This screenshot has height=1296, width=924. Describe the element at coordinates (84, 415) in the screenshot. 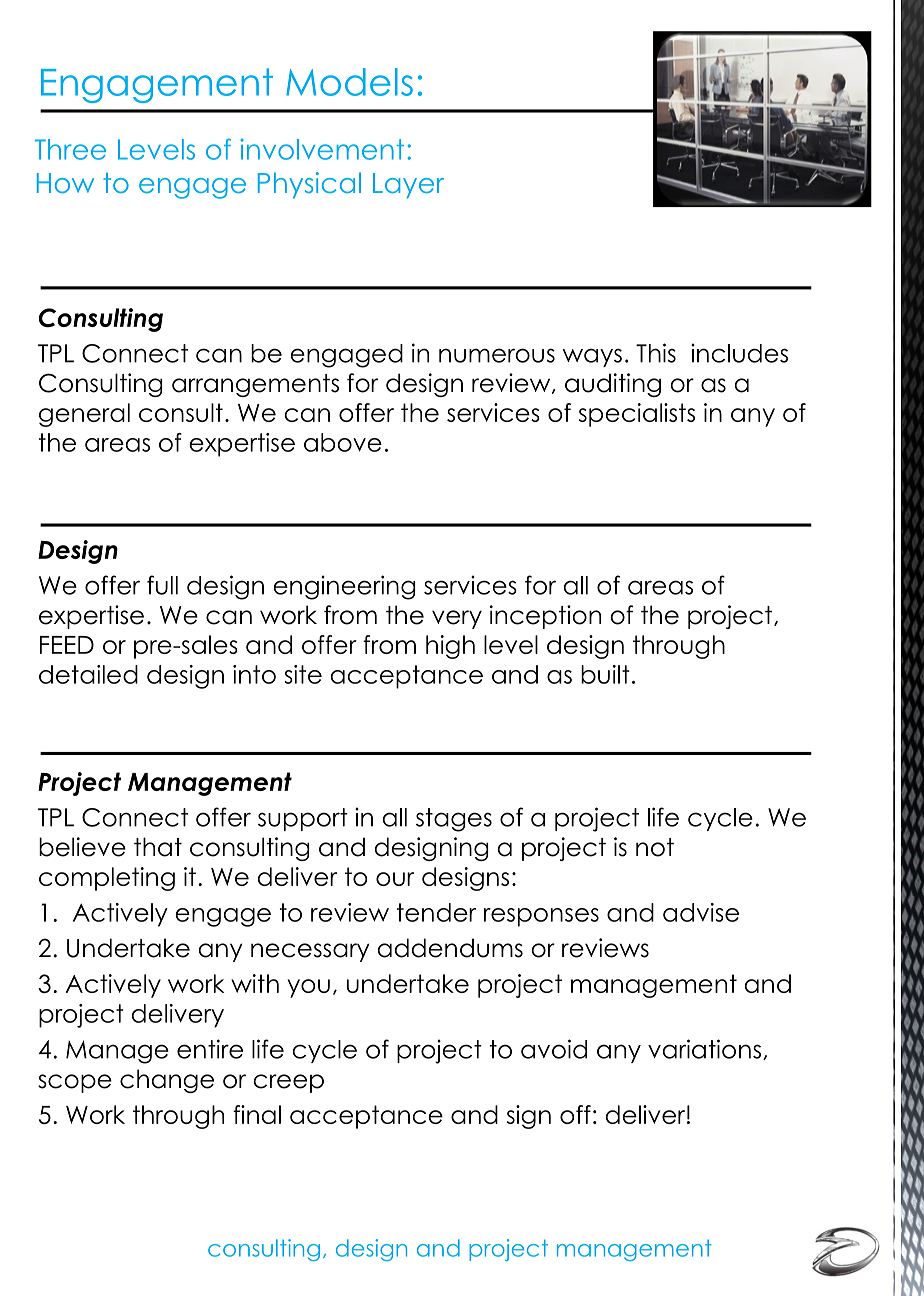

I see `general` at that location.
